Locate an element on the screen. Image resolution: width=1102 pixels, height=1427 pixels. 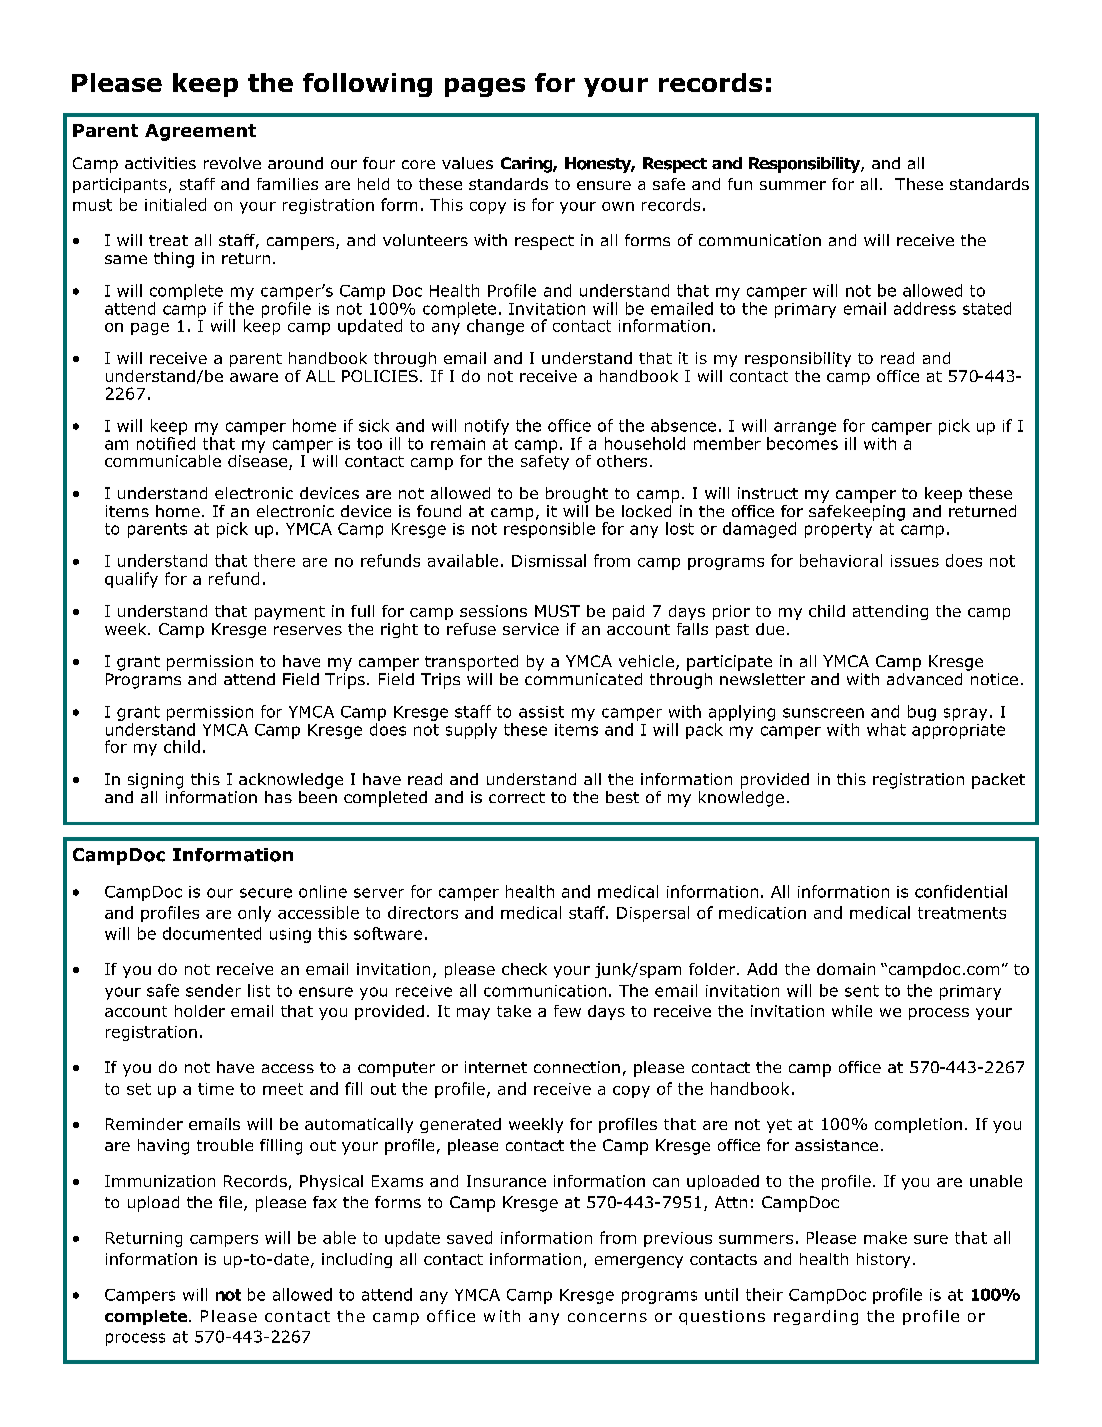
concerns is located at coordinates (607, 1317).
